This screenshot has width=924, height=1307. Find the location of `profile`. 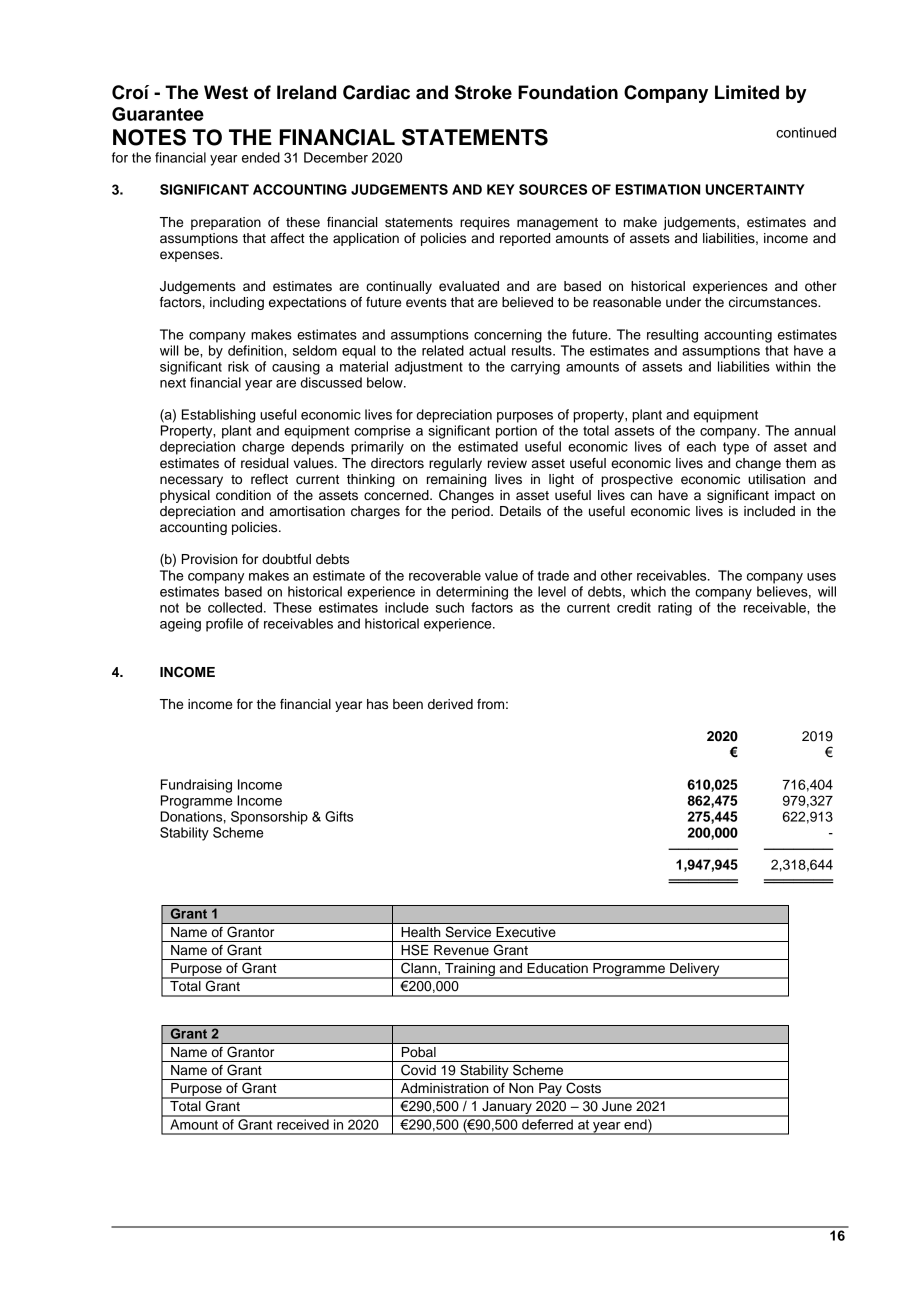

profile is located at coordinates (224, 625).
